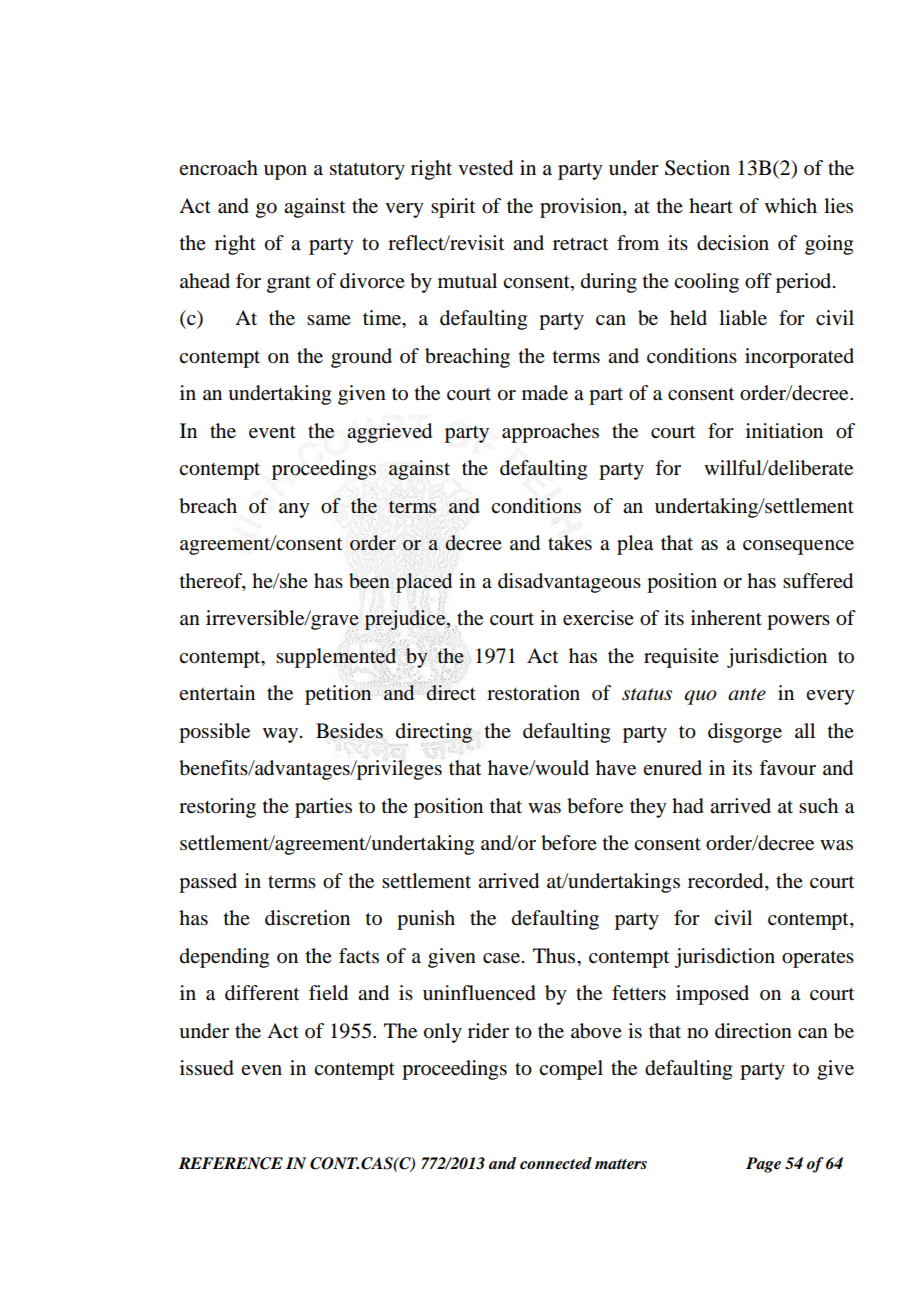 The height and width of the screenshot is (1307, 924). What do you see at coordinates (727, 881) in the screenshot?
I see `recorded` at bounding box center [727, 881].
